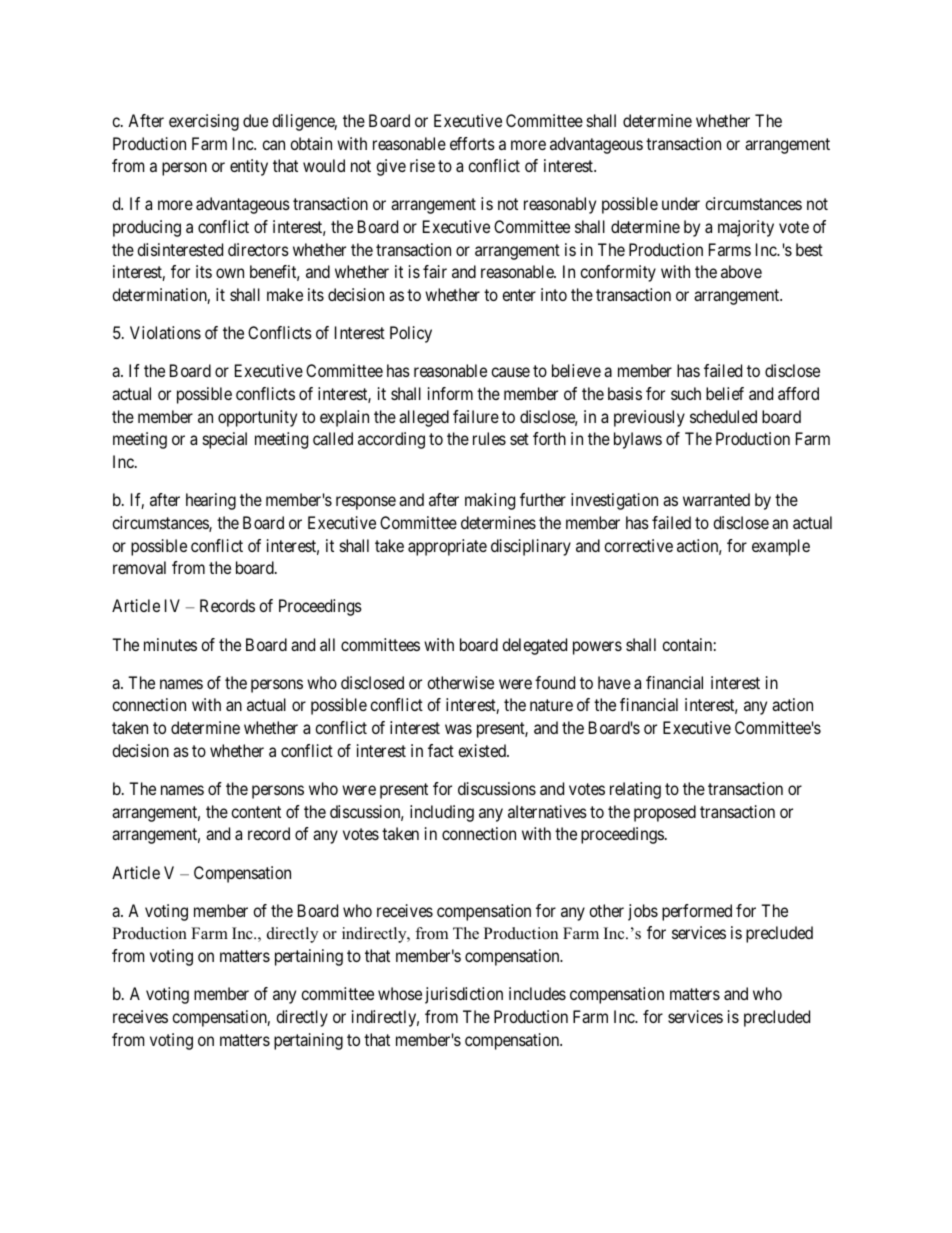 This screenshot has width=952, height=1233. I want to click on efforts, so click(472, 143).
